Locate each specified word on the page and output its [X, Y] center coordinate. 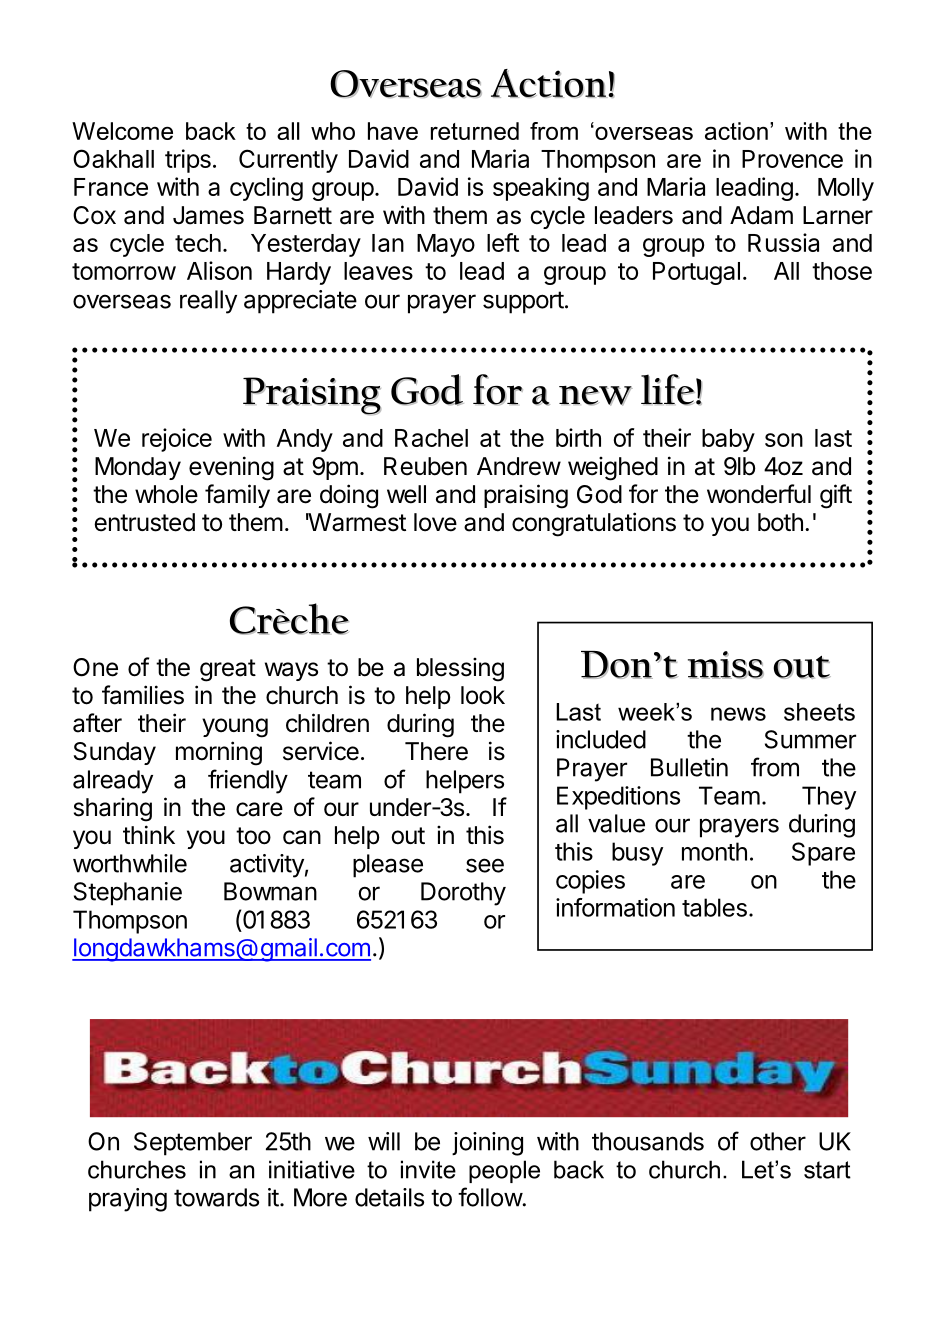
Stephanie [128, 894]
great [228, 670]
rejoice [177, 440]
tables [714, 907]
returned [475, 131]
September [193, 1144]
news [738, 714]
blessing [460, 670]
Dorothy [463, 894]
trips [188, 161]
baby [728, 440]
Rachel [431, 438]
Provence [792, 159]
